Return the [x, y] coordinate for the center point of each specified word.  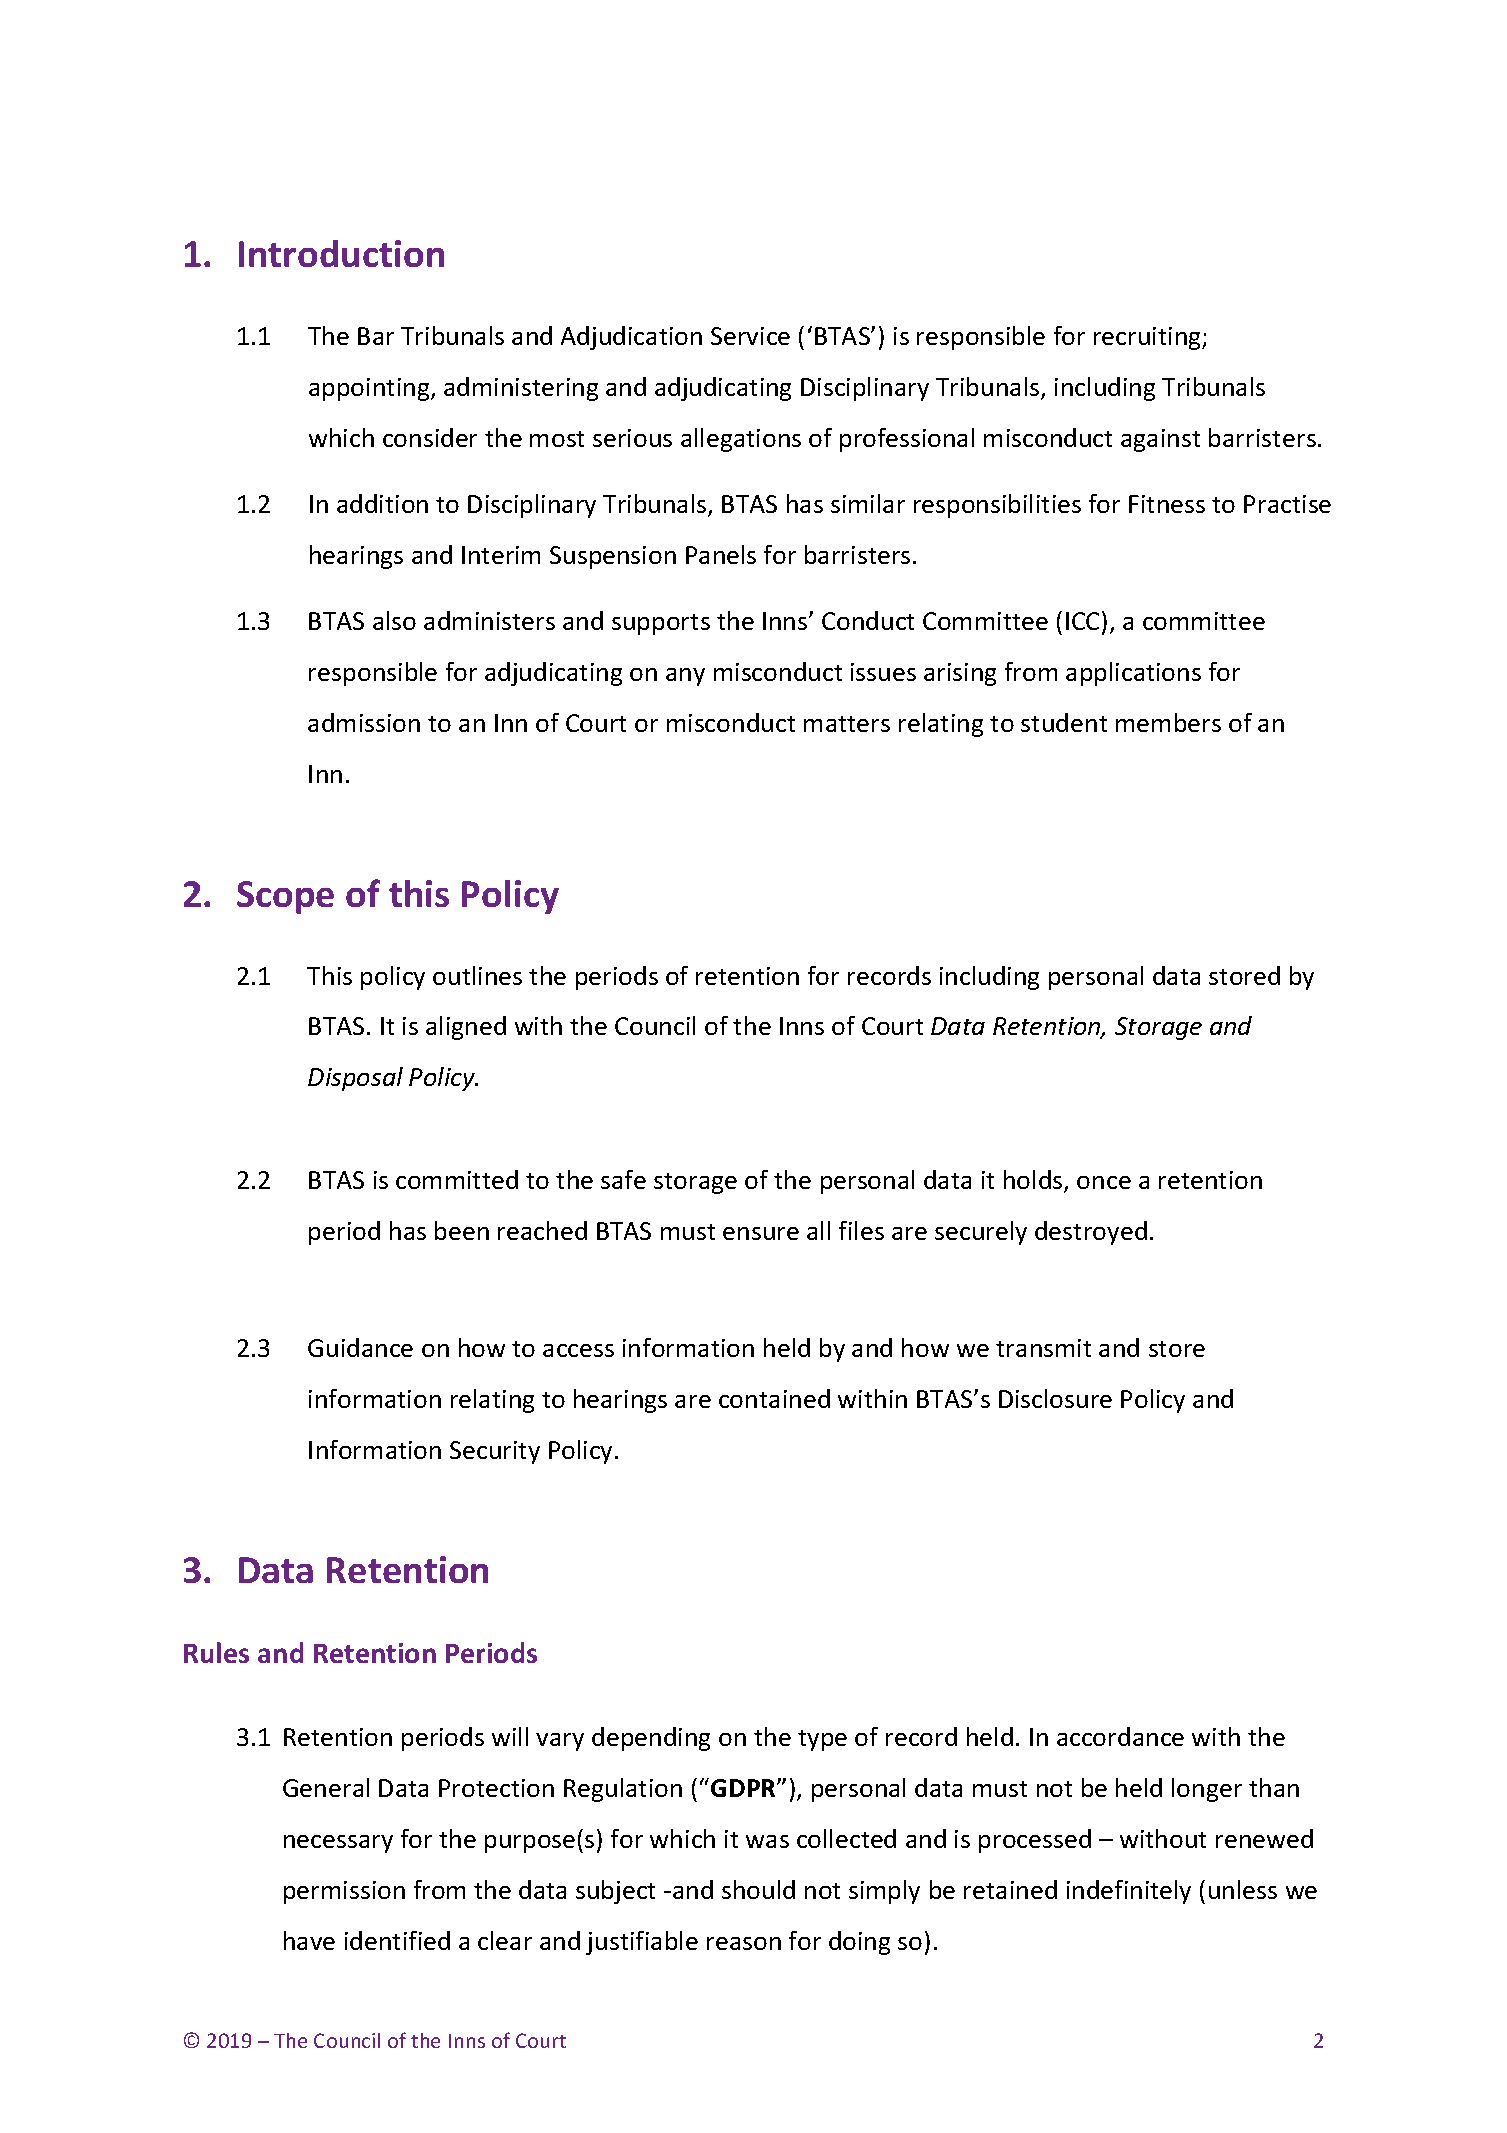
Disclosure [1055, 1398]
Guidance [360, 1347]
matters [847, 724]
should [758, 1889]
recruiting [1148, 338]
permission [344, 1892]
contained [774, 1398]
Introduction [341, 253]
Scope [285, 897]
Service [750, 336]
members [1168, 722]
